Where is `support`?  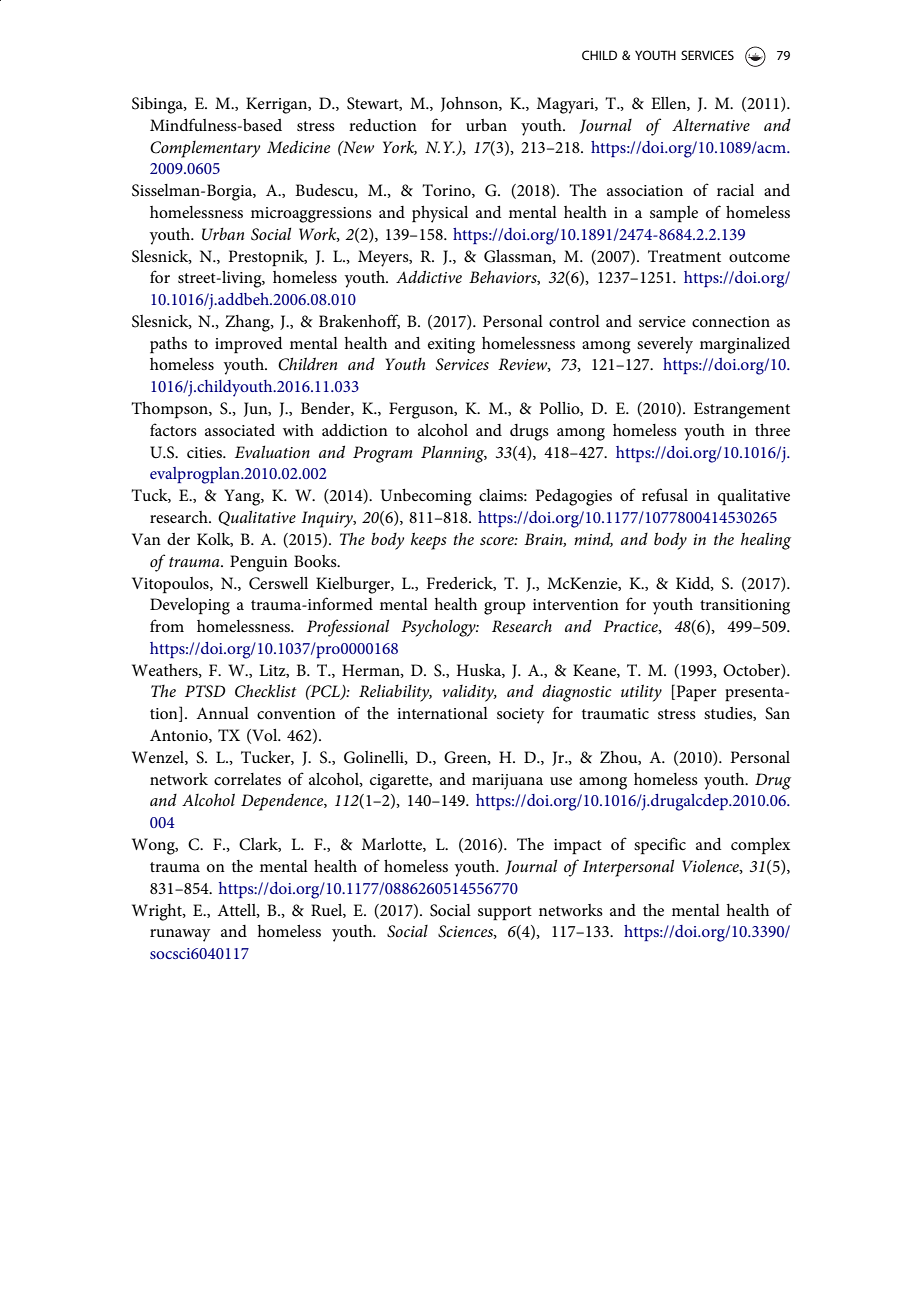 support is located at coordinates (505, 913).
